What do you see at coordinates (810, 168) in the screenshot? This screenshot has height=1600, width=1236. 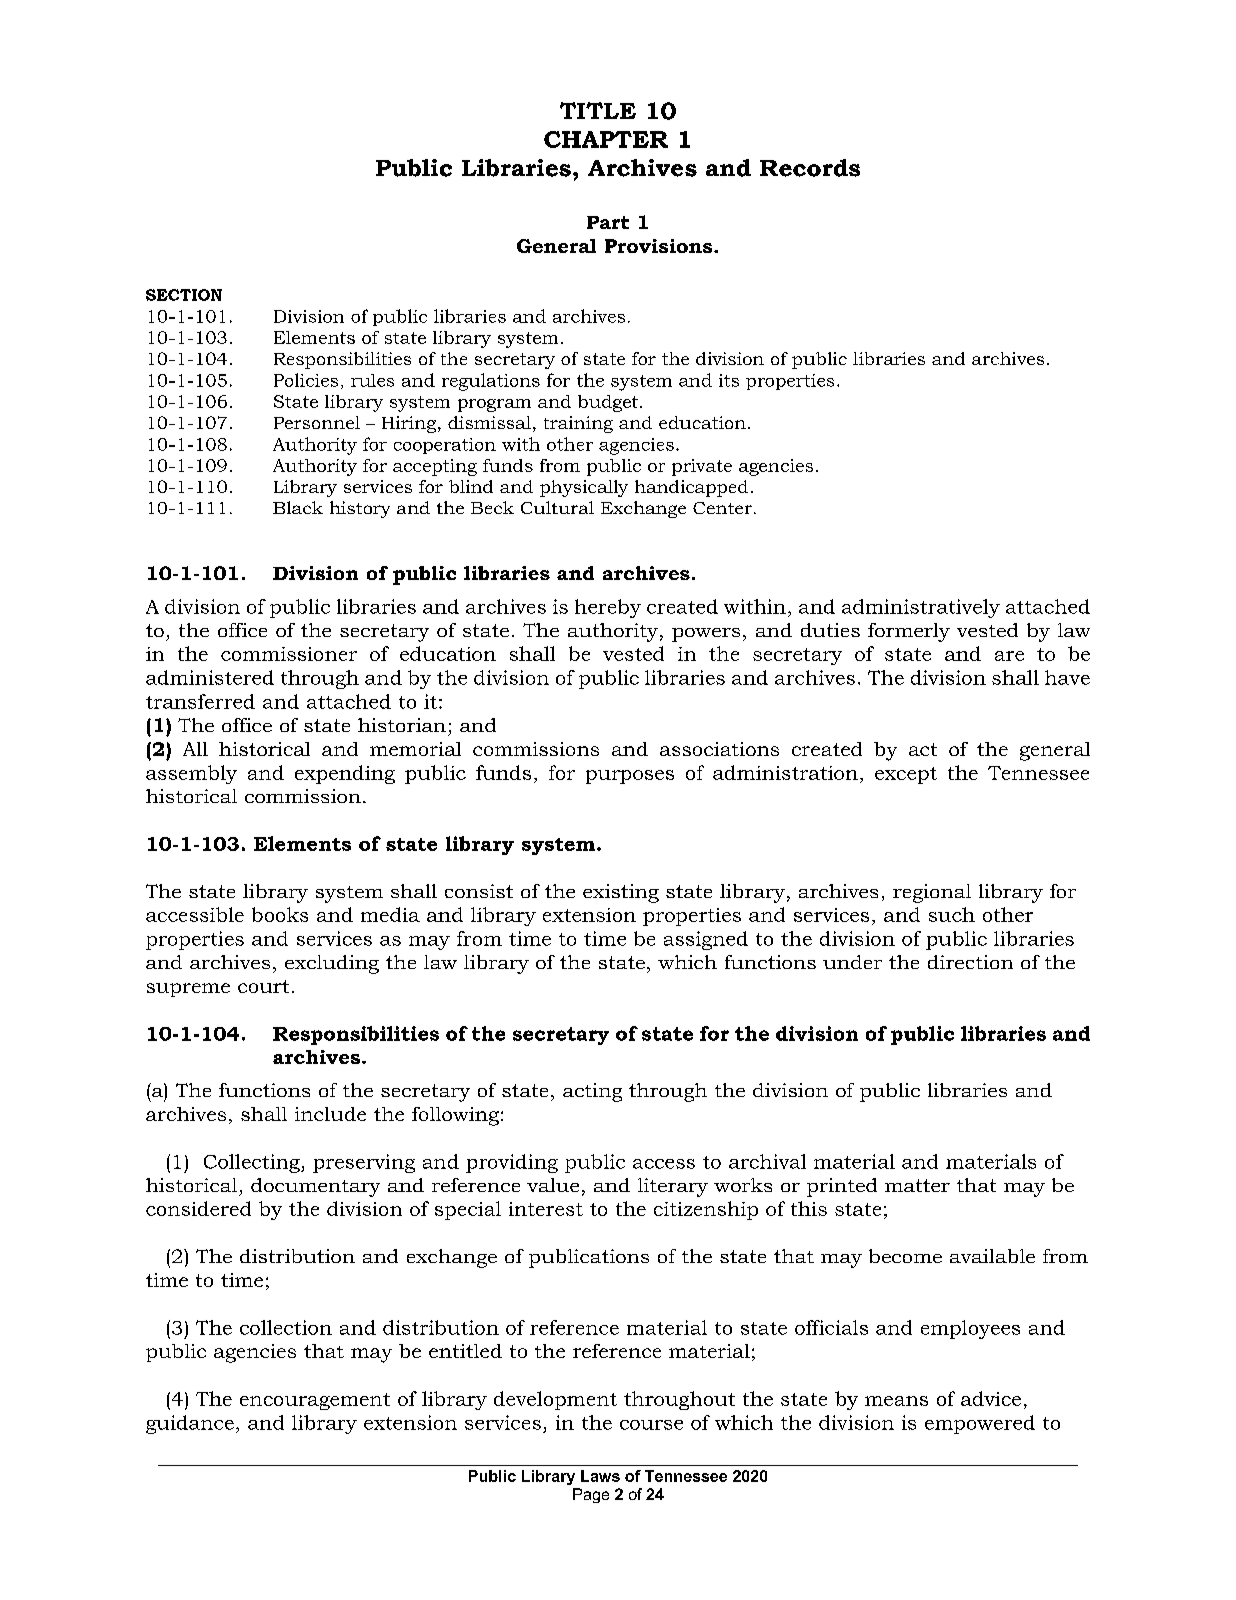 I see `Records` at bounding box center [810, 168].
